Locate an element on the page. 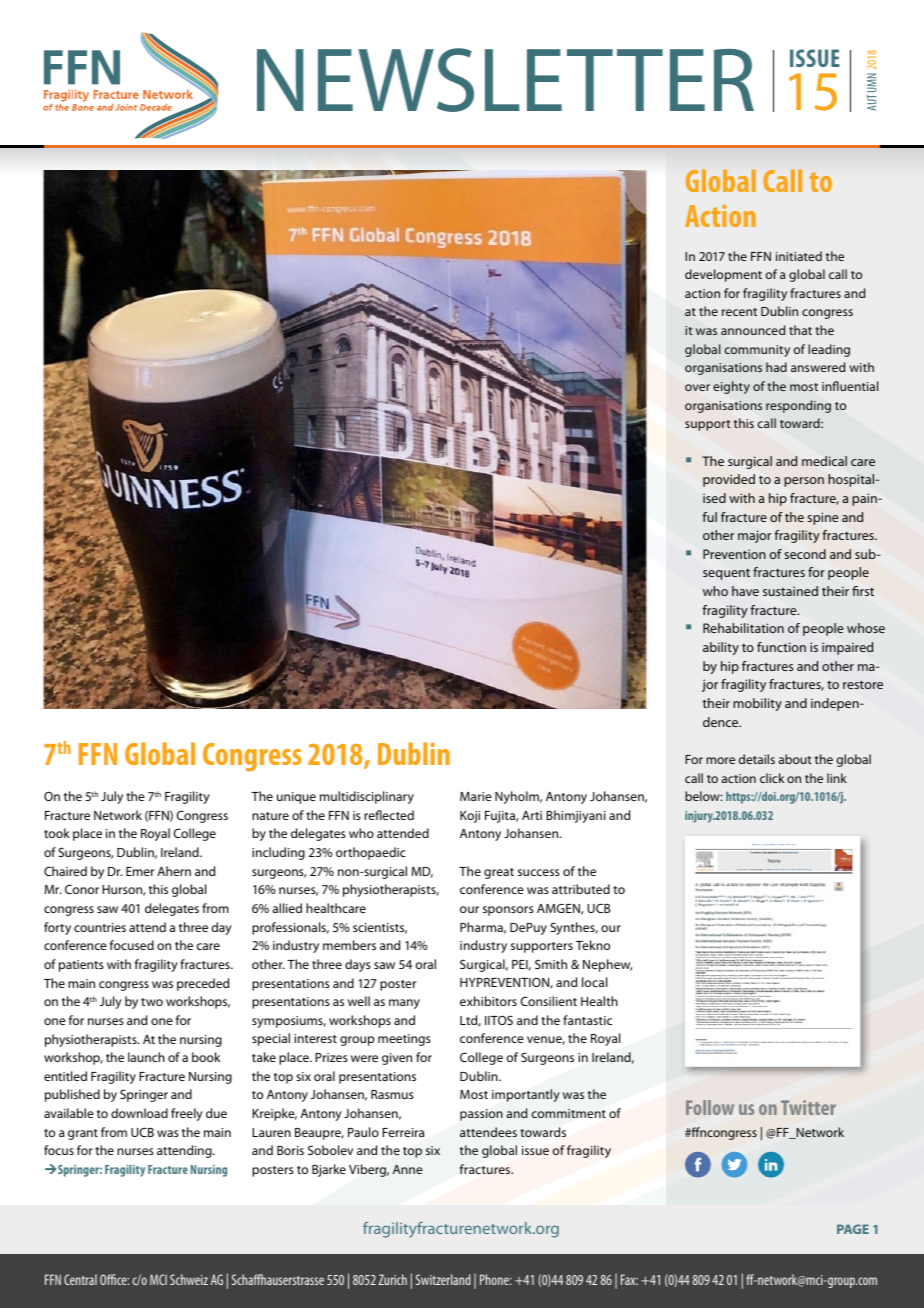  unique is located at coordinates (296, 798).
